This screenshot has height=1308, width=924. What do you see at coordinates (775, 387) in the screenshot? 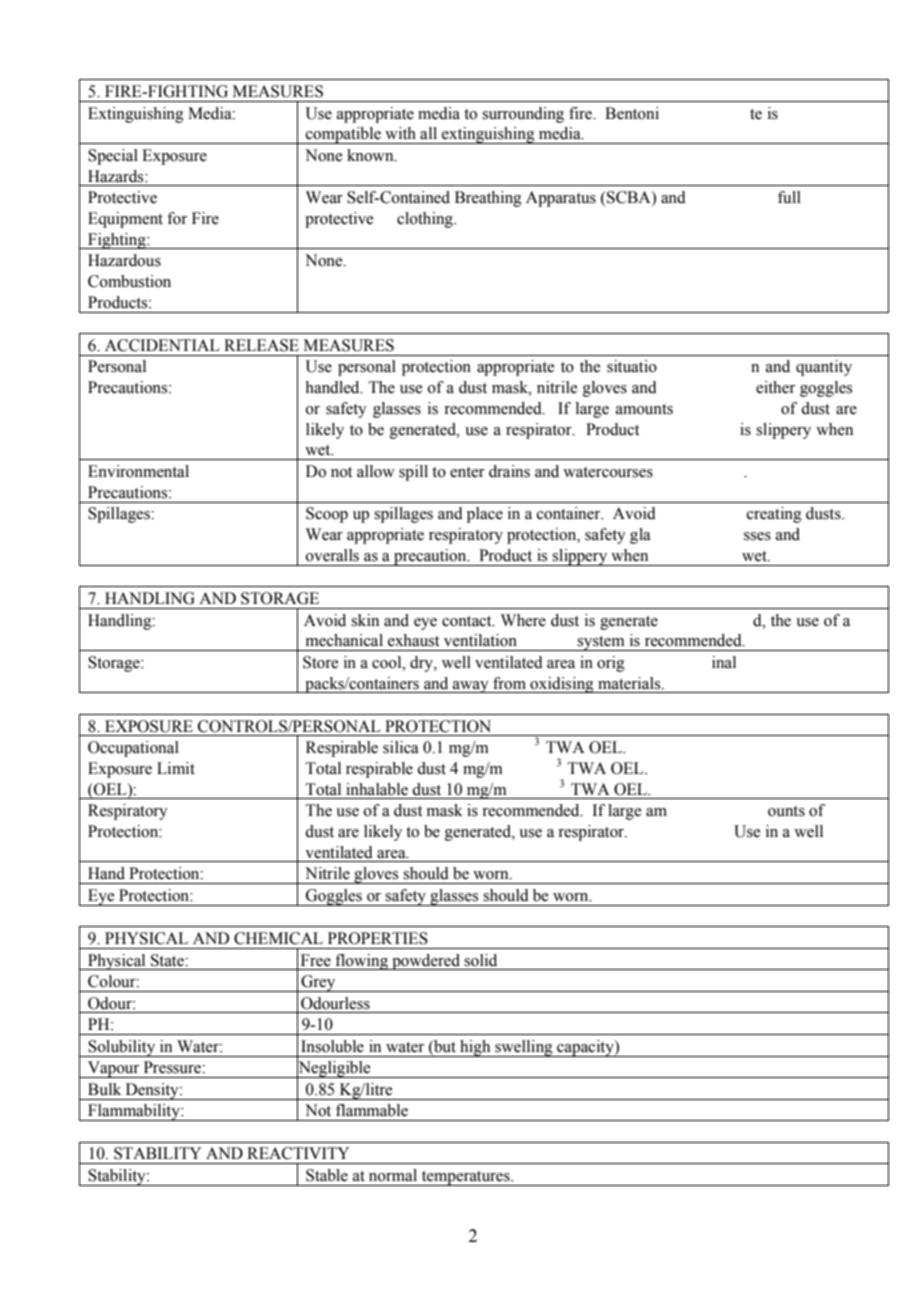
I see `either` at bounding box center [775, 387].
